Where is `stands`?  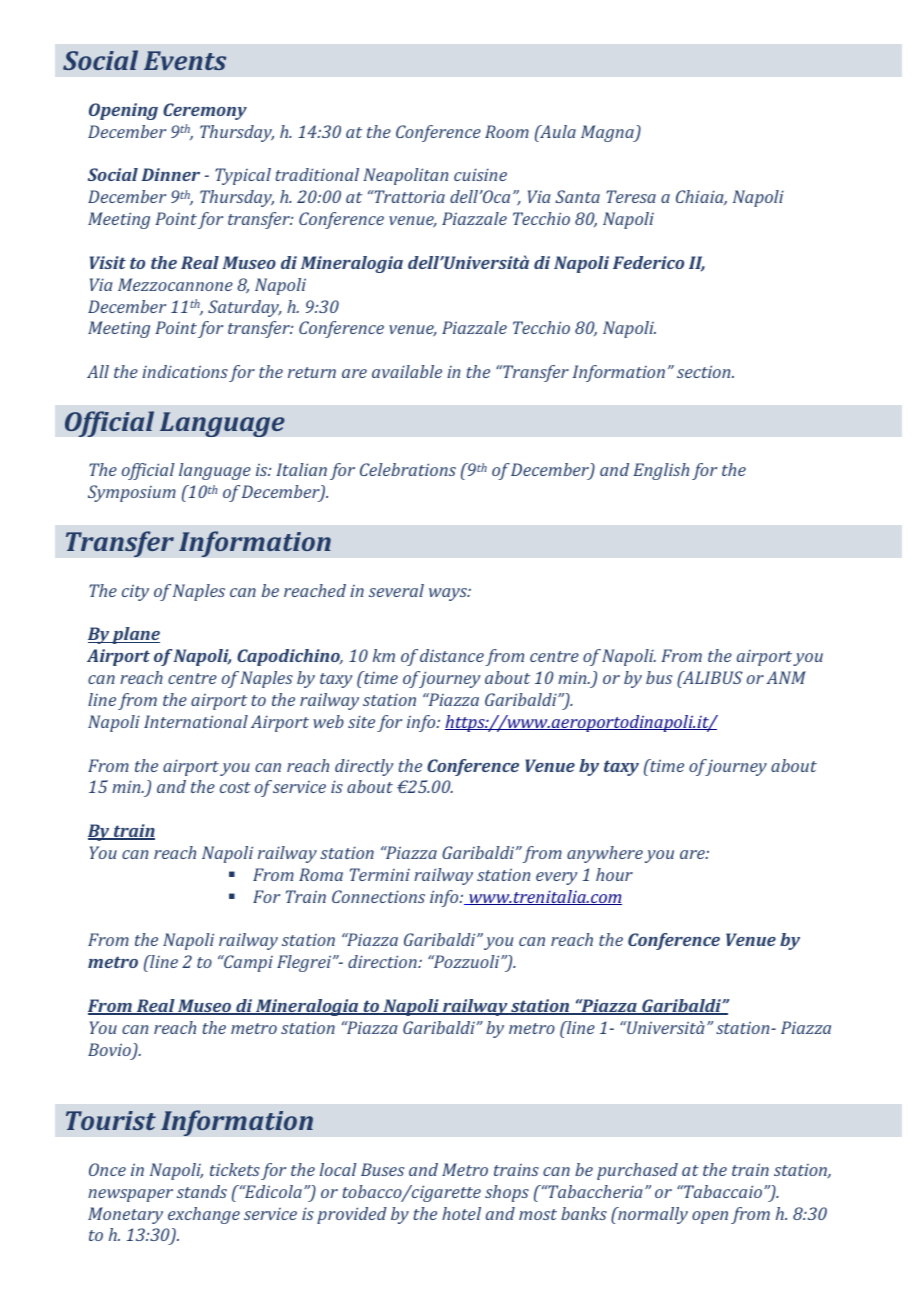 stands is located at coordinates (202, 1191).
